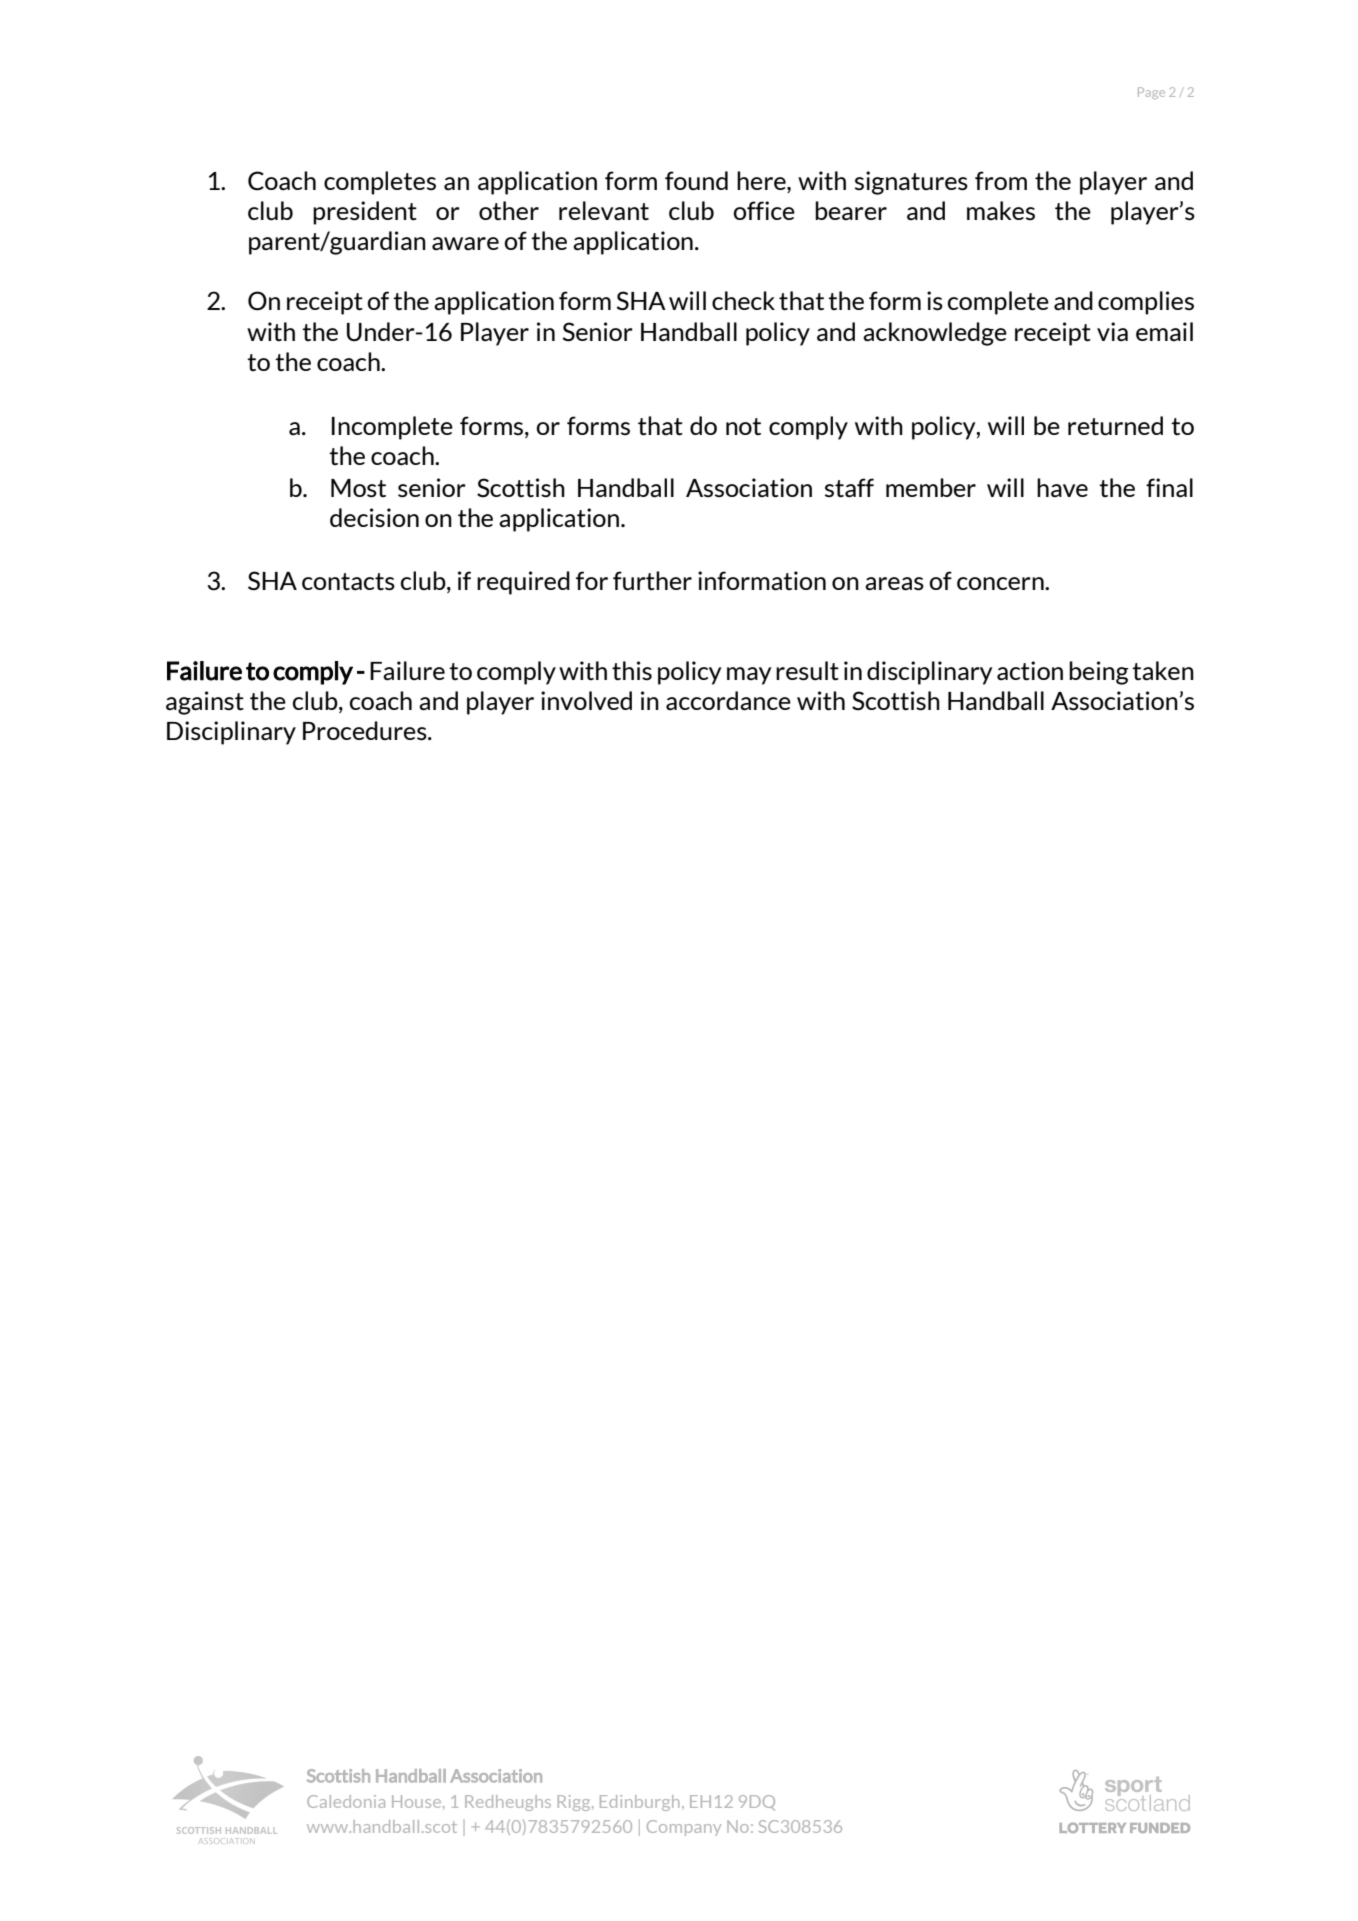 The image size is (1358, 1921). What do you see at coordinates (346, 1801) in the screenshot?
I see `Caledonia` at bounding box center [346, 1801].
